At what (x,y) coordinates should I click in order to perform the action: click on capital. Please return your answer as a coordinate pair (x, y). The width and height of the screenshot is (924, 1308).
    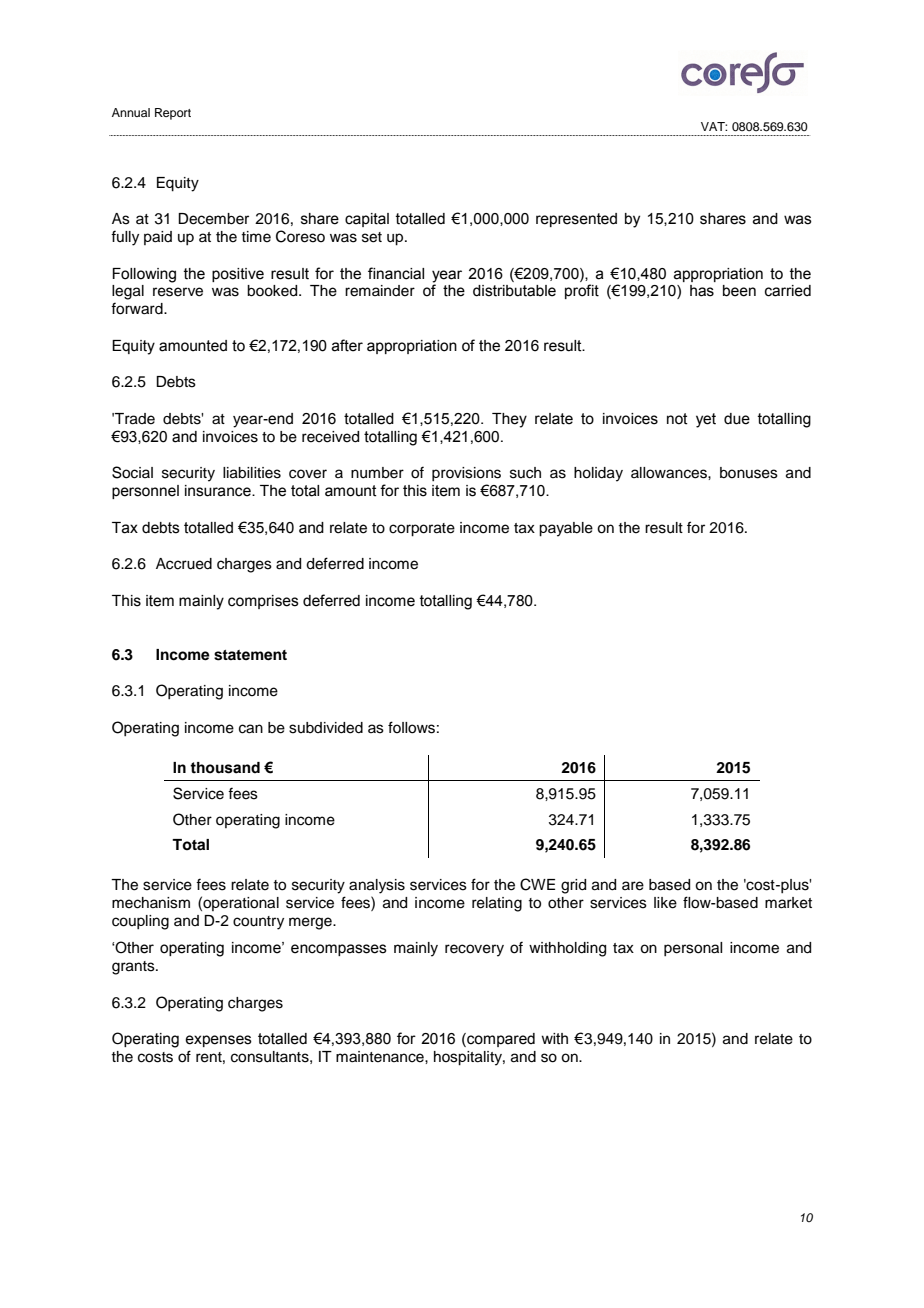
    Looking at the image, I should click on (367, 220).
